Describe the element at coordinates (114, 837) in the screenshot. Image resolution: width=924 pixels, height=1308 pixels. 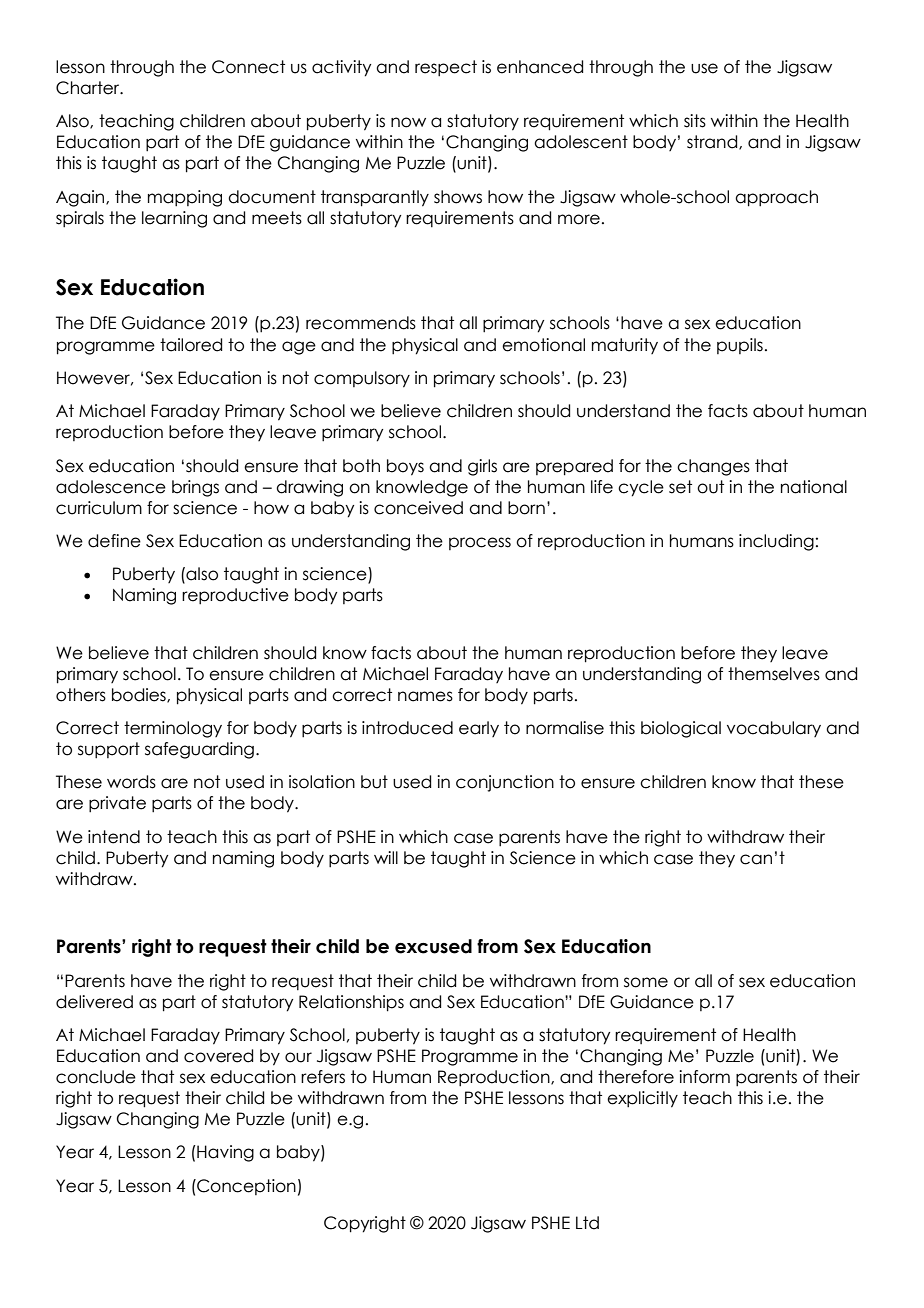
I see `intend` at that location.
